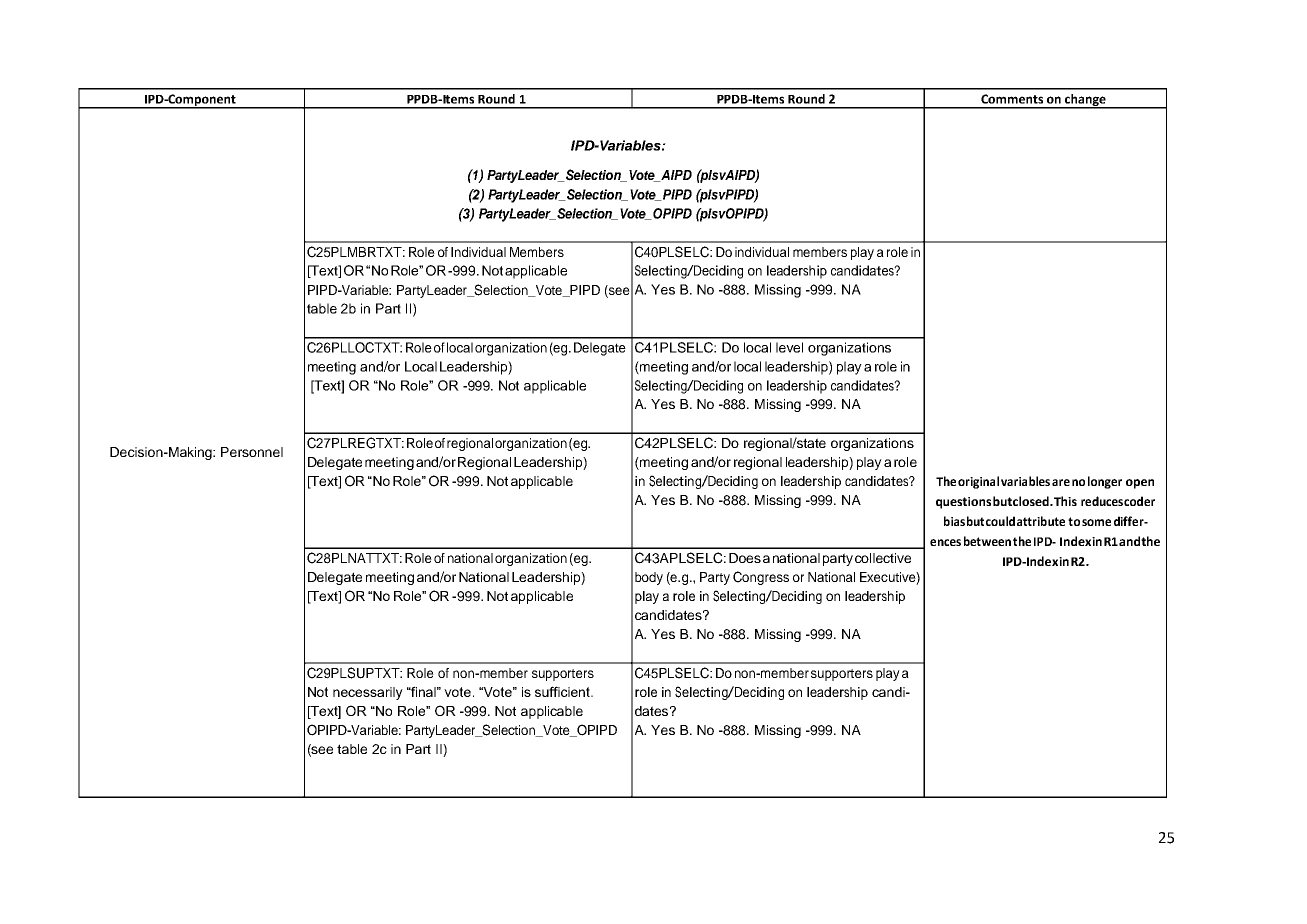 The width and height of the image is (1307, 924). What do you see at coordinates (368, 693) in the image?
I see `necessarily` at bounding box center [368, 693].
